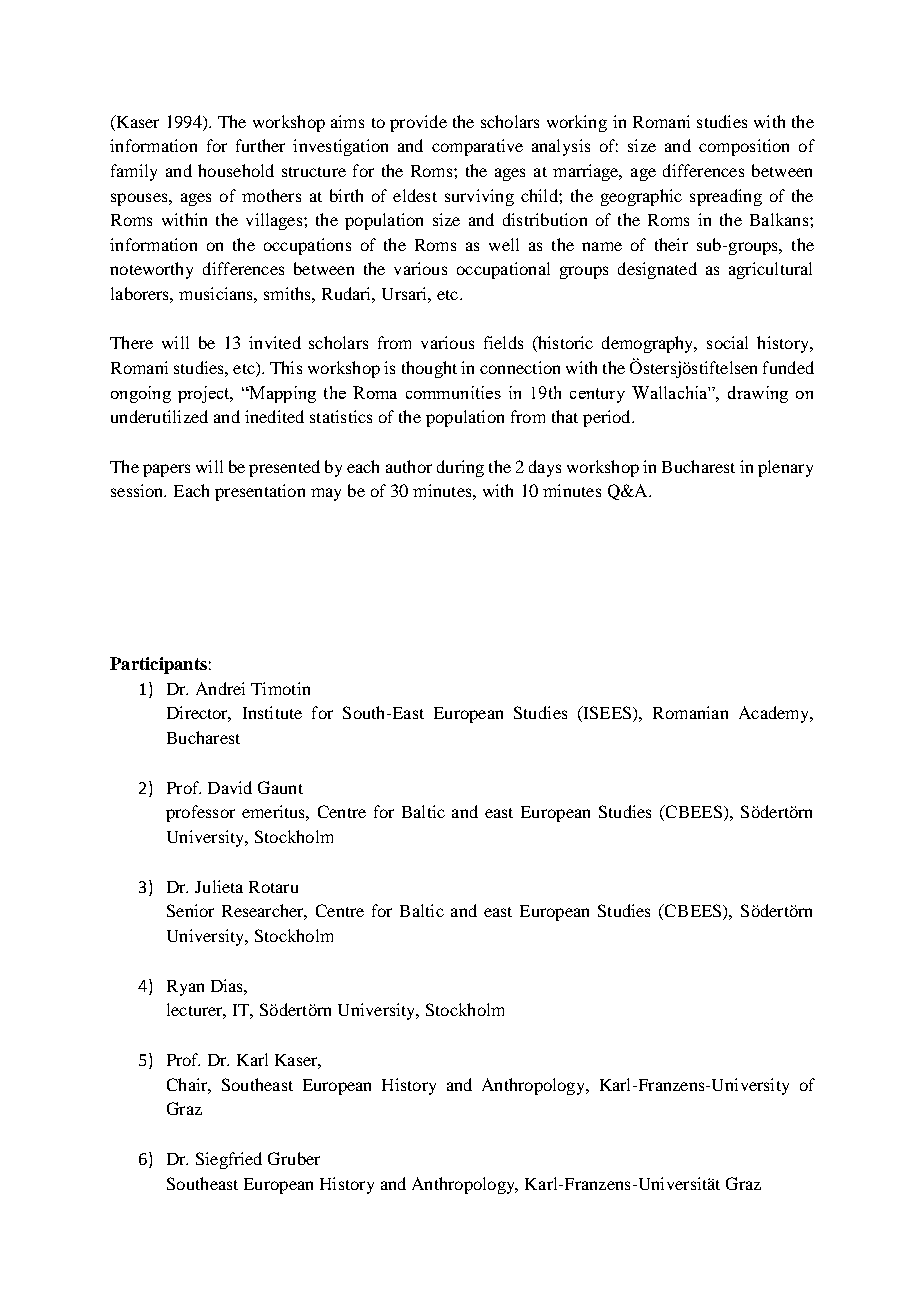 Image resolution: width=924 pixels, height=1308 pixels. Describe the element at coordinates (230, 787) in the image. I see `David` at that location.
